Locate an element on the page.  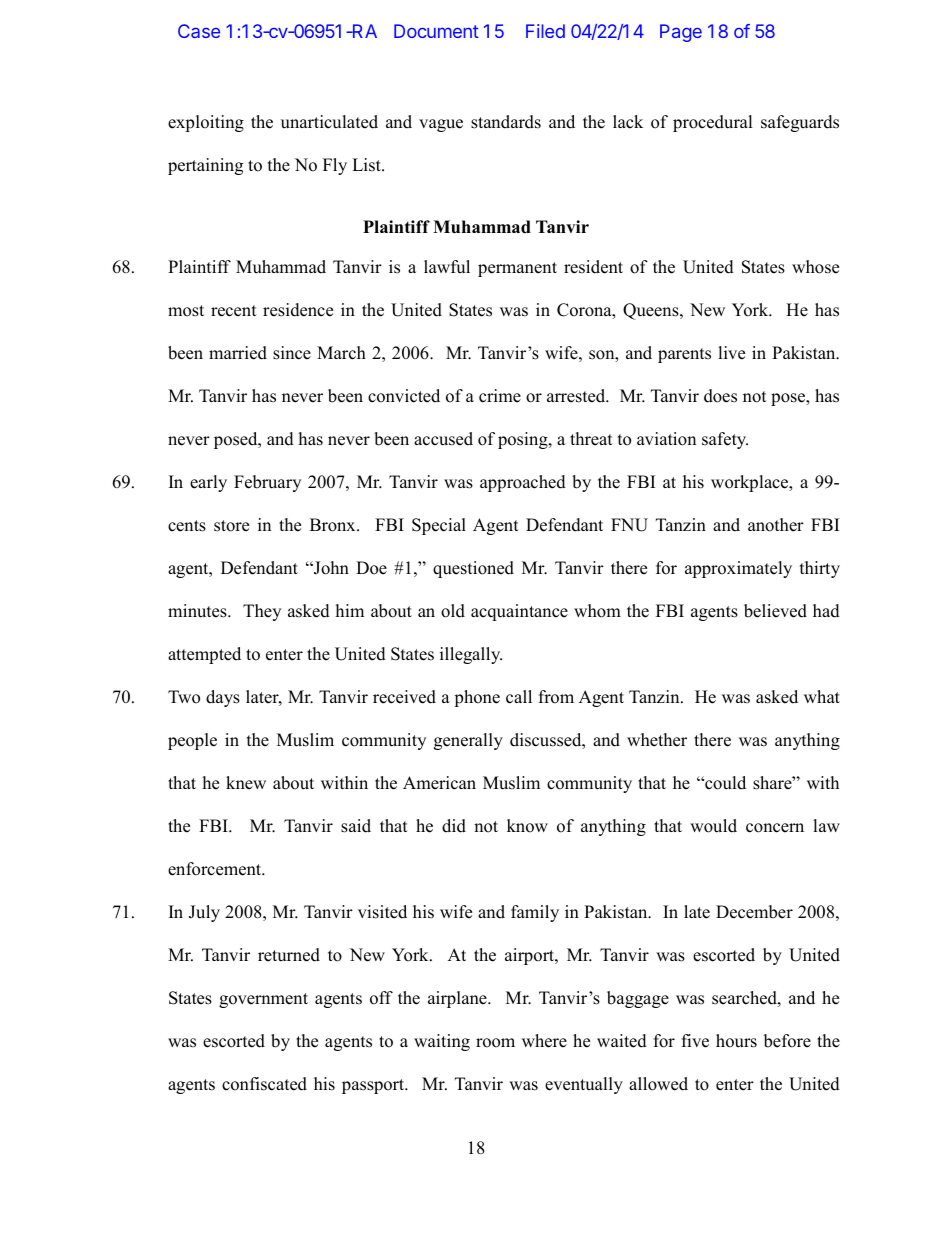
approximately is located at coordinates (738, 569).
